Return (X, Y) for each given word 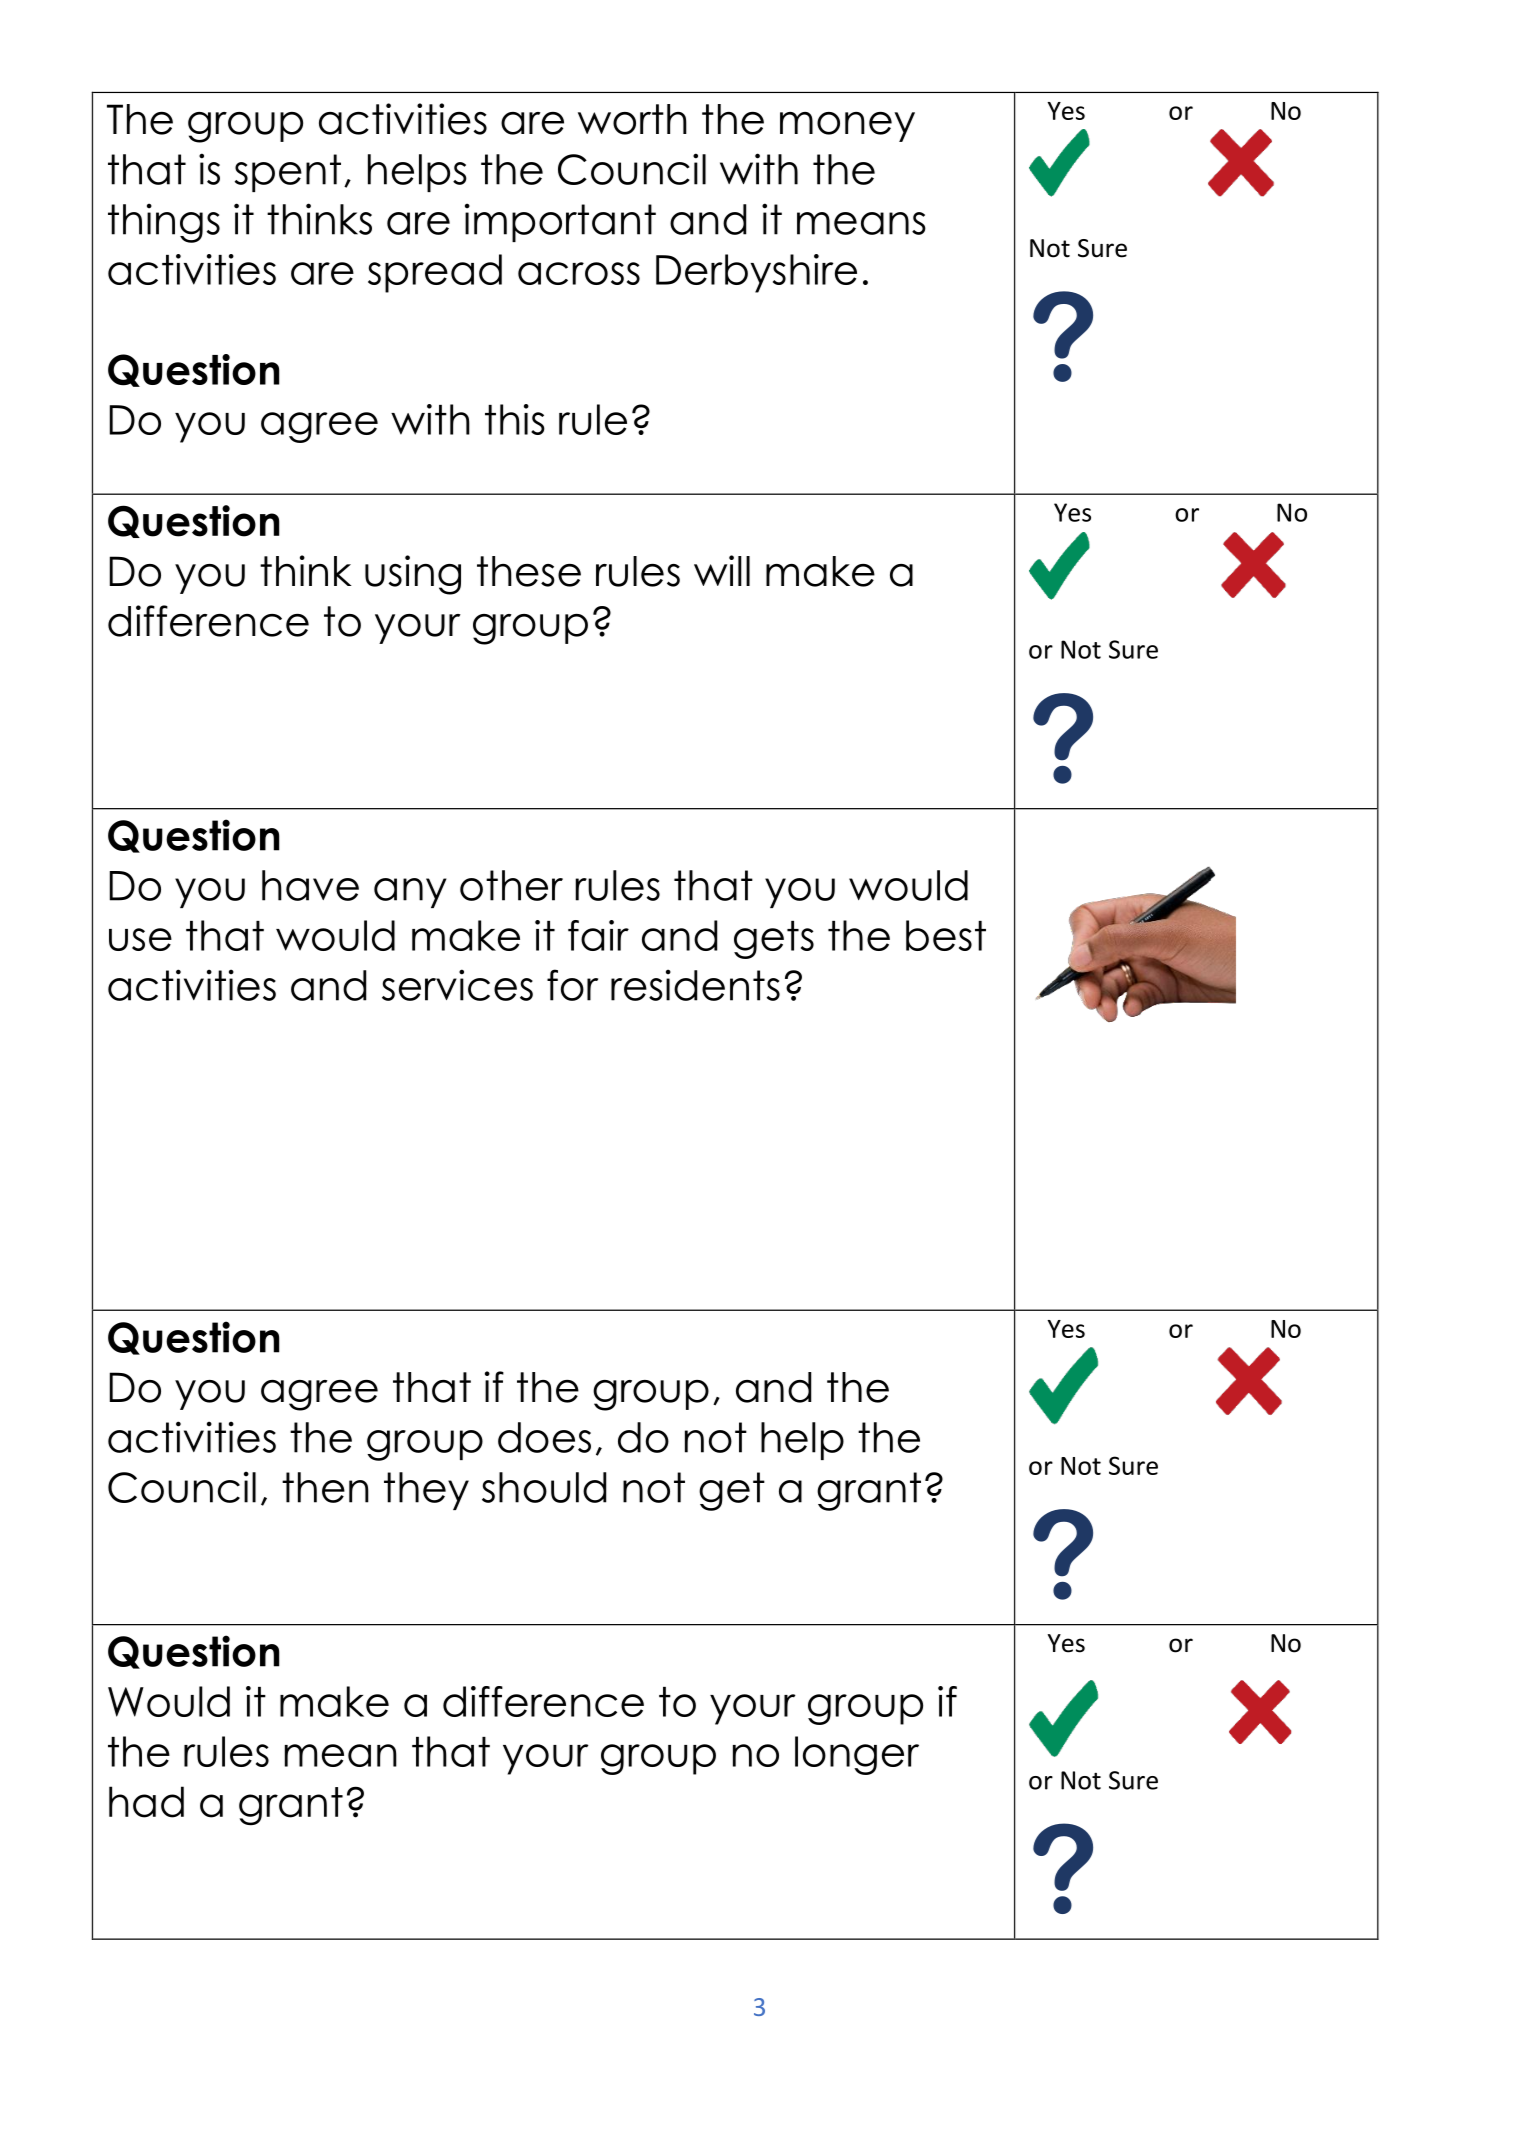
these (529, 571)
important (560, 222)
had (146, 1802)
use (140, 939)
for (572, 985)
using (413, 575)
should (544, 1487)
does (544, 1437)
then (325, 1487)
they (426, 1491)
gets (774, 940)
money (847, 127)
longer (857, 1755)
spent (288, 173)
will (722, 570)
